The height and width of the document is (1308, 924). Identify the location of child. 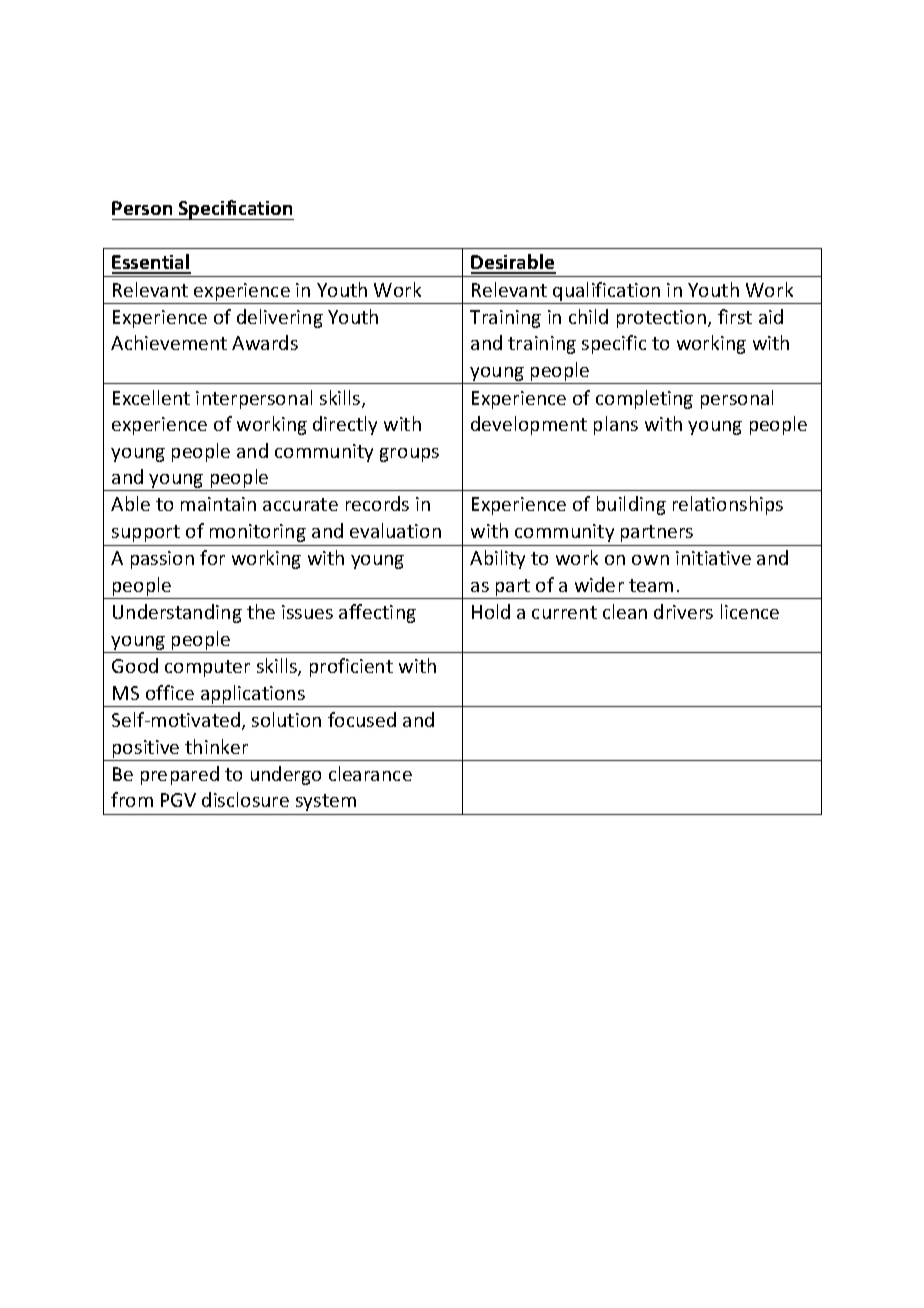
(588, 316).
